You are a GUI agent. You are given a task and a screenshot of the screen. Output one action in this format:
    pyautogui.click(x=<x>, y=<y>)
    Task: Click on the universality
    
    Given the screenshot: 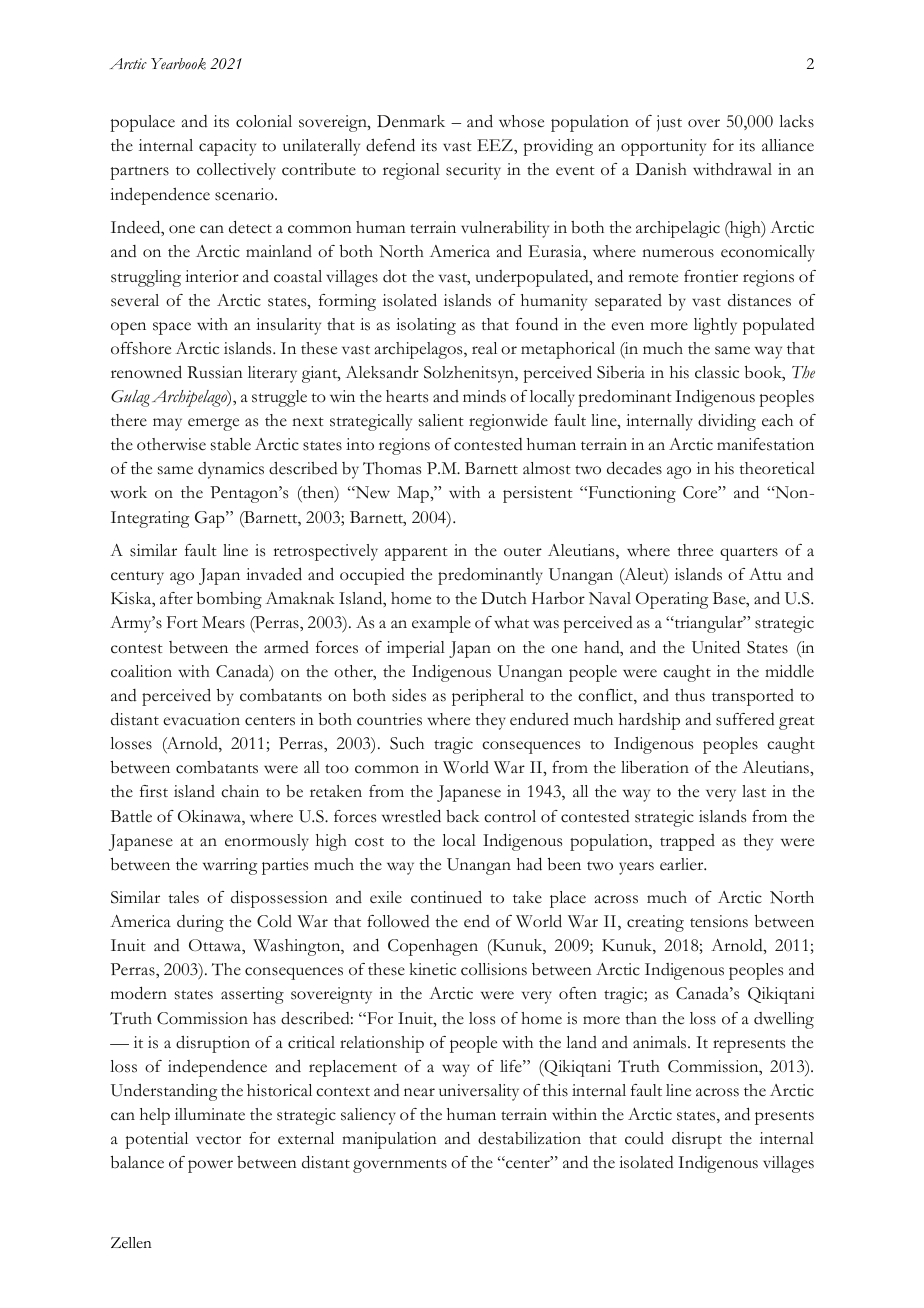 What is the action you would take?
    pyautogui.click(x=479, y=1092)
